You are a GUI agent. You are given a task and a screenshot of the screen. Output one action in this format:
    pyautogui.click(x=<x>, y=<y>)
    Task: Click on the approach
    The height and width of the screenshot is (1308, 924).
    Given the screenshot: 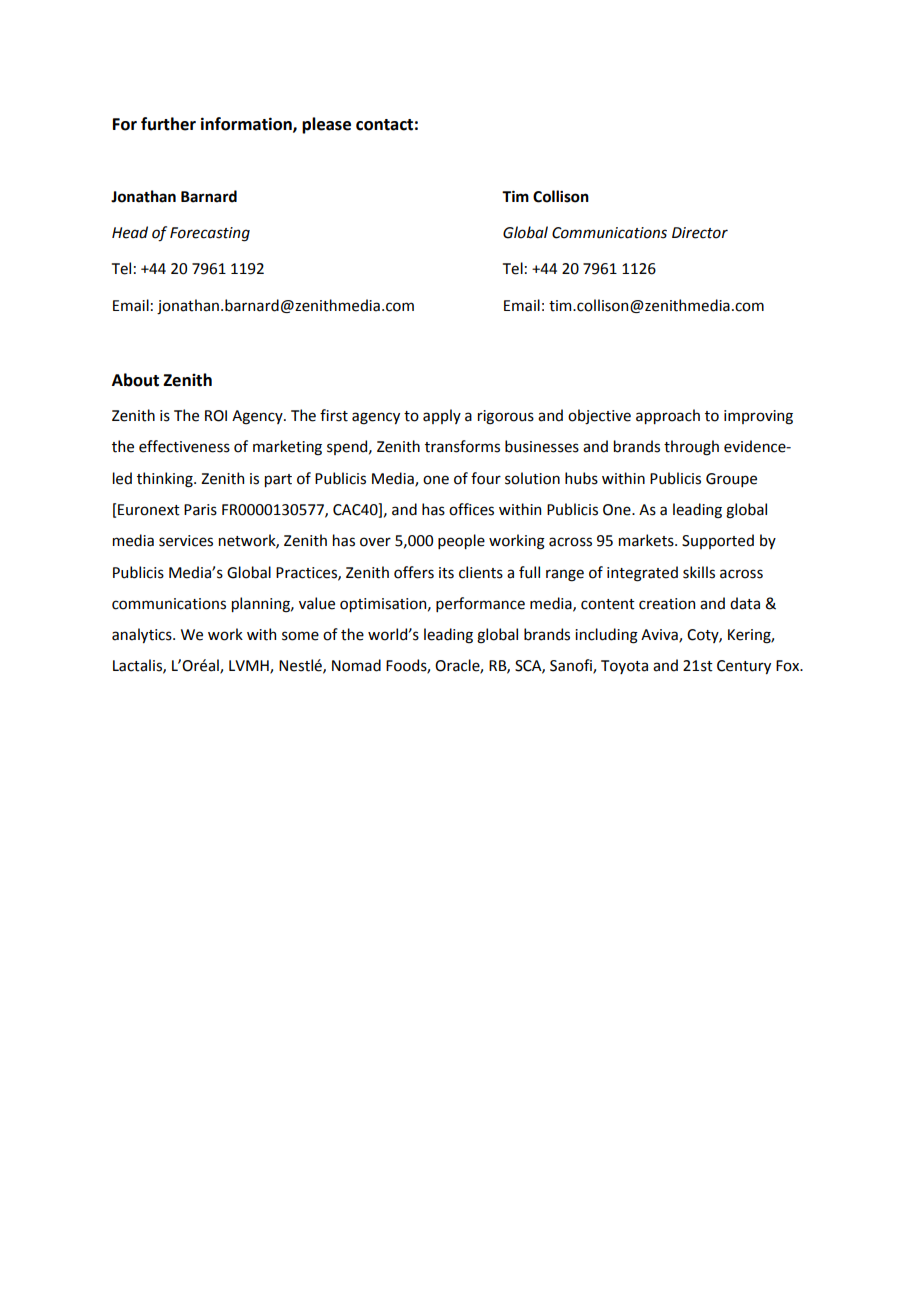 What is the action you would take?
    pyautogui.click(x=668, y=416)
